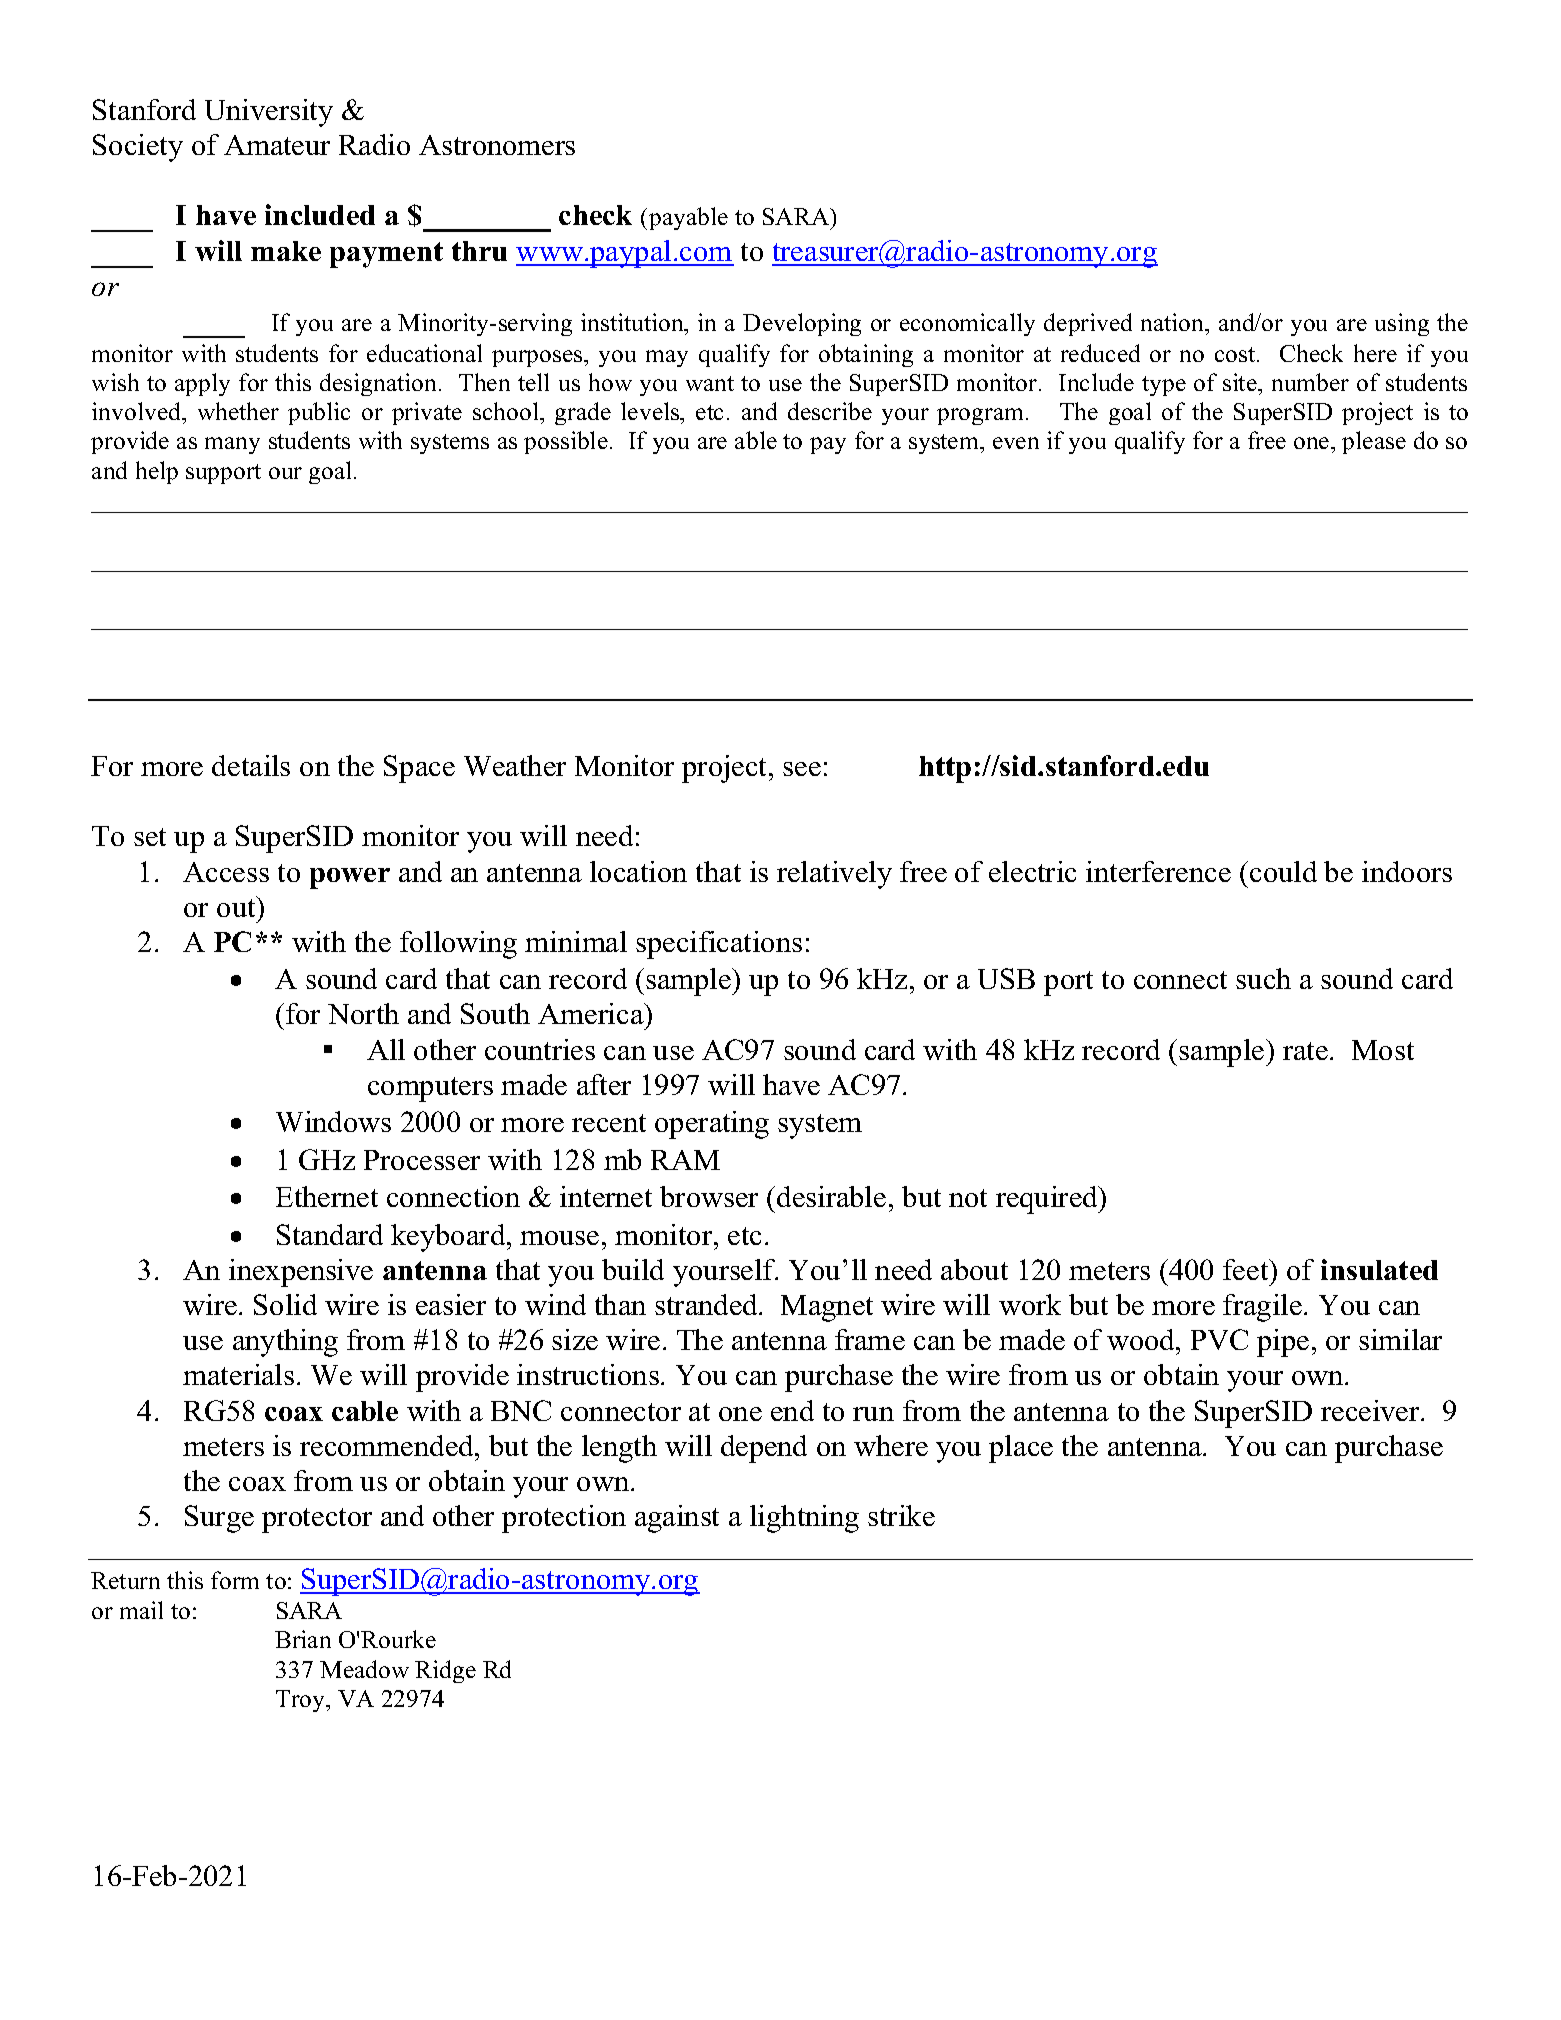 The image size is (1561, 2020). What do you see at coordinates (327, 1196) in the screenshot?
I see `Ethernet` at bounding box center [327, 1196].
